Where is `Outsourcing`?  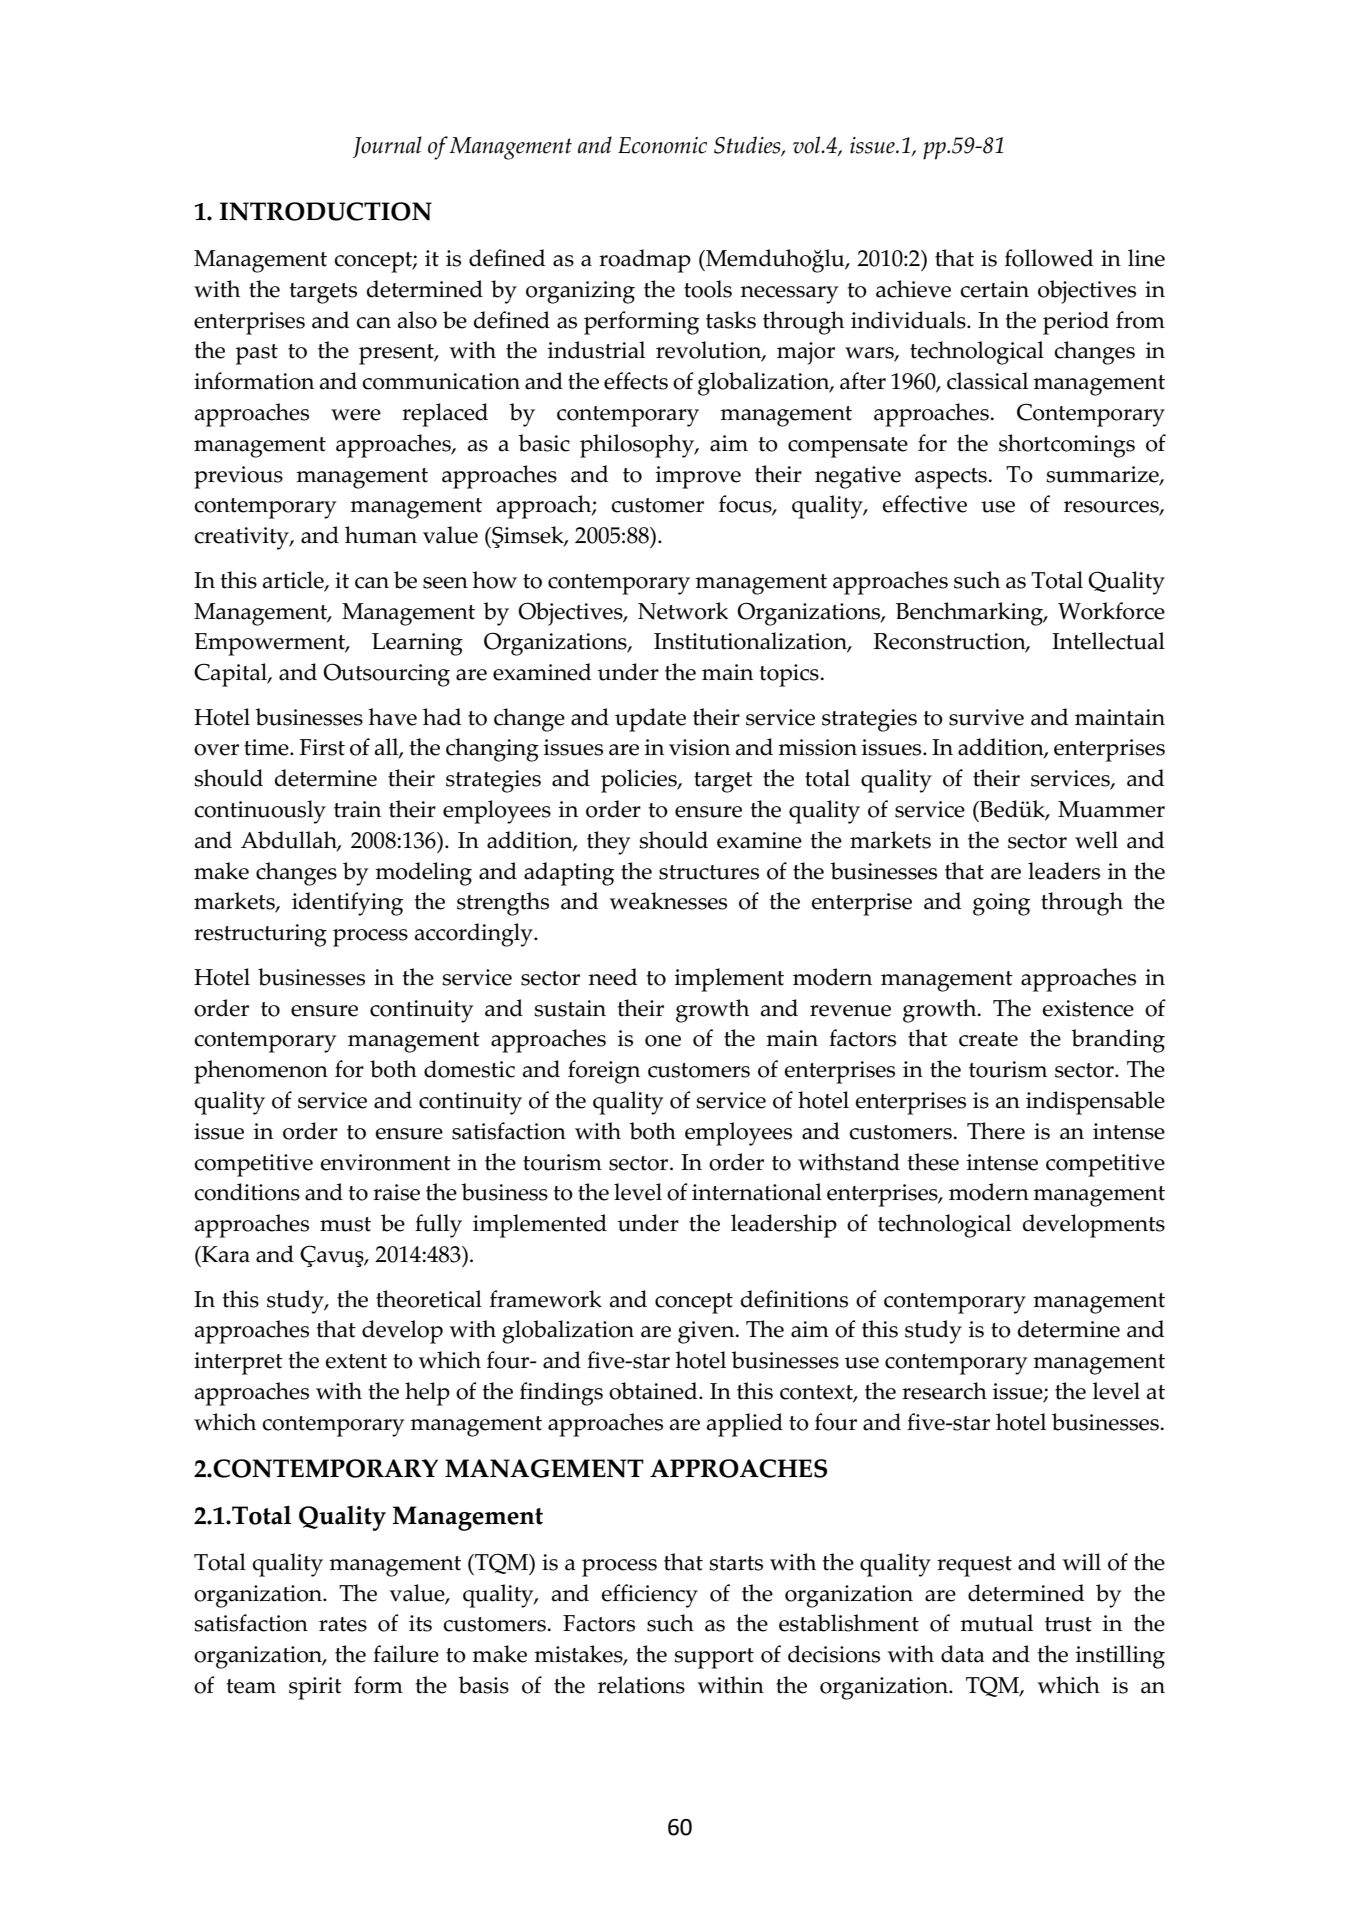 Outsourcing is located at coordinates (386, 675).
